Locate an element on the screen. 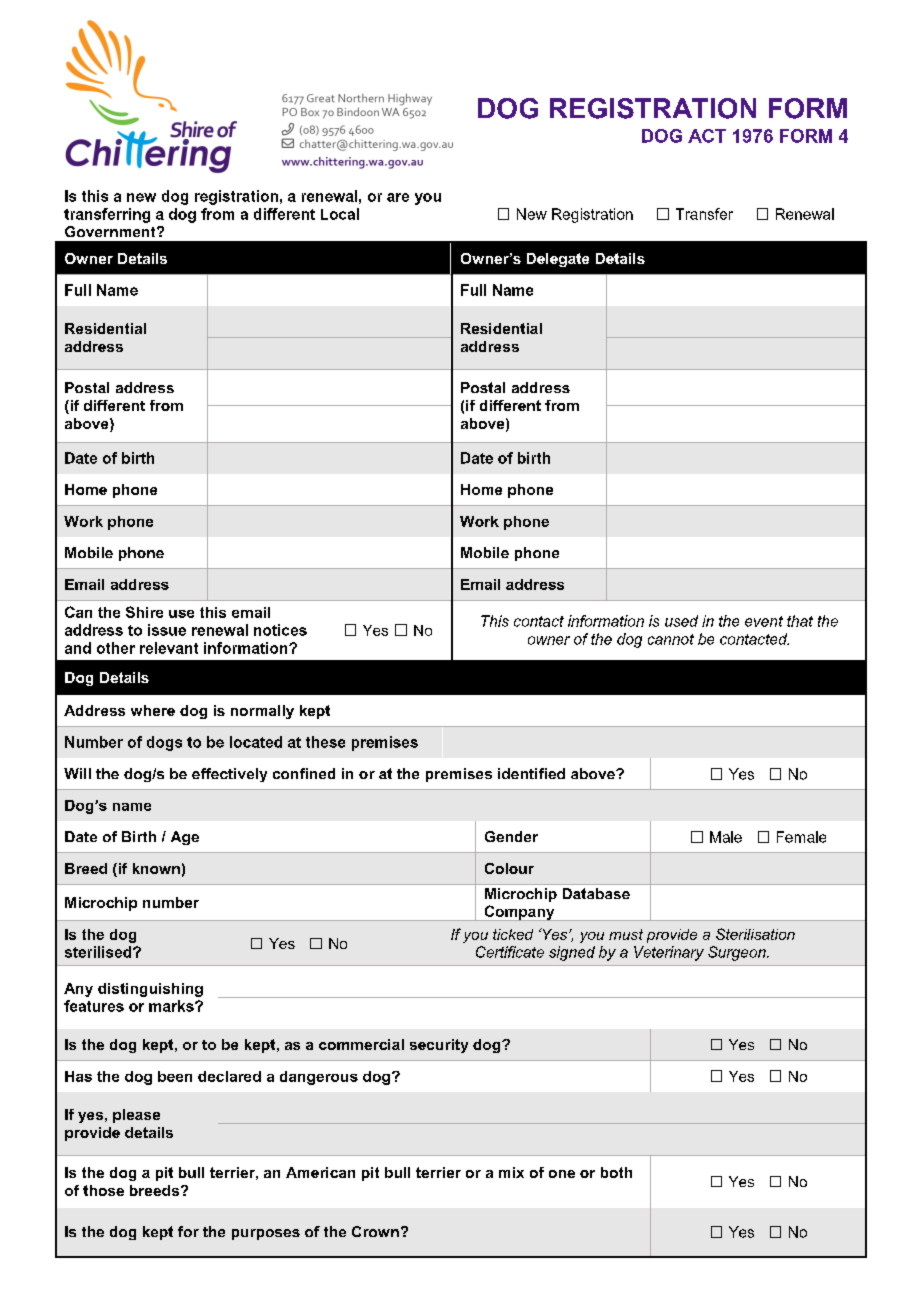 Image resolution: width=924 pixels, height=1308 pixels. where is located at coordinates (153, 710).
